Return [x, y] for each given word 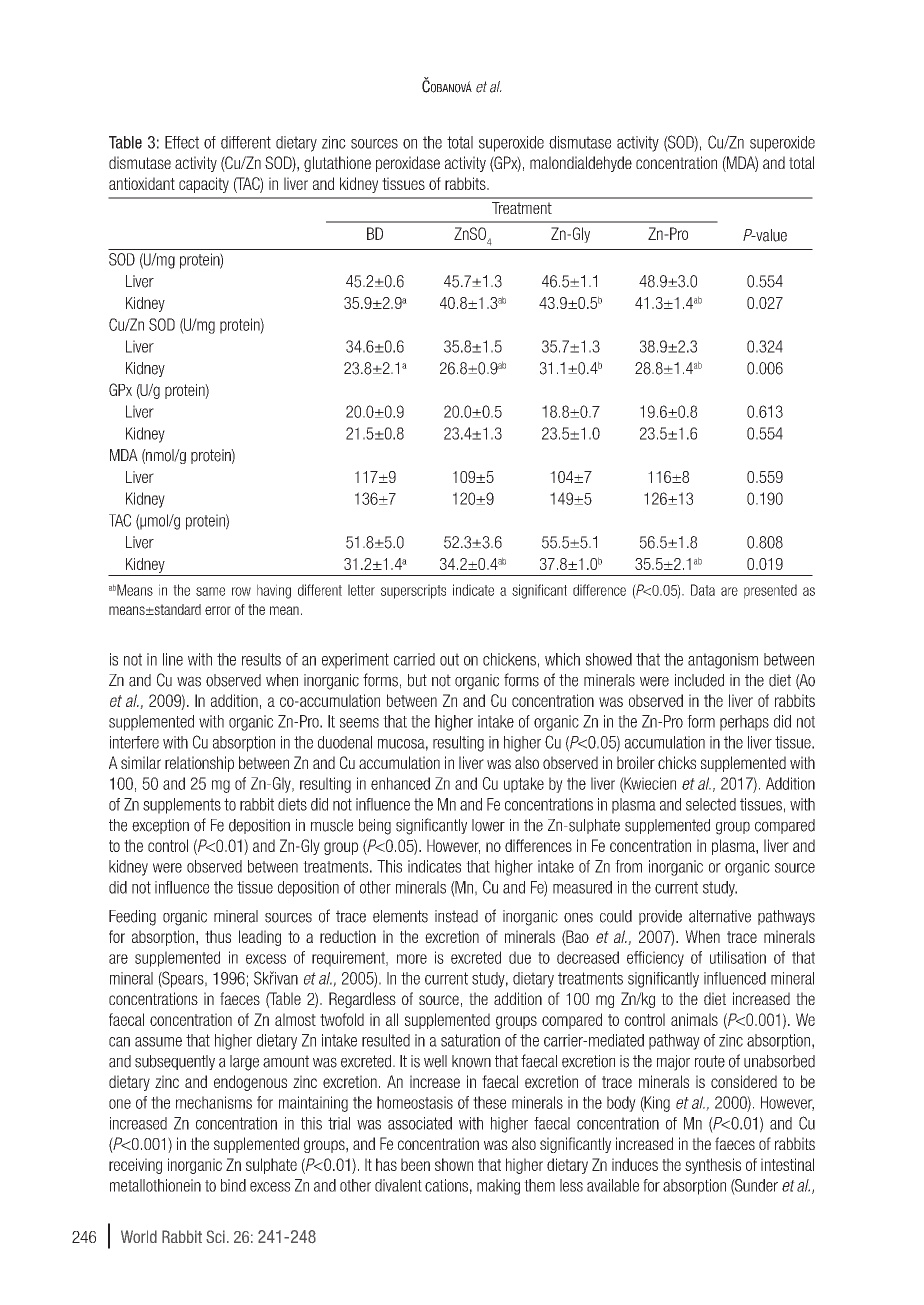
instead [456, 916]
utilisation [738, 957]
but [417, 680]
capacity [204, 185]
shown [454, 1164]
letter [361, 590]
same [210, 591]
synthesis [713, 1166]
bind [233, 1185]
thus [218, 936]
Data [703, 590]
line [173, 659]
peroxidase [408, 164]
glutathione [337, 164]
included [699, 680]
